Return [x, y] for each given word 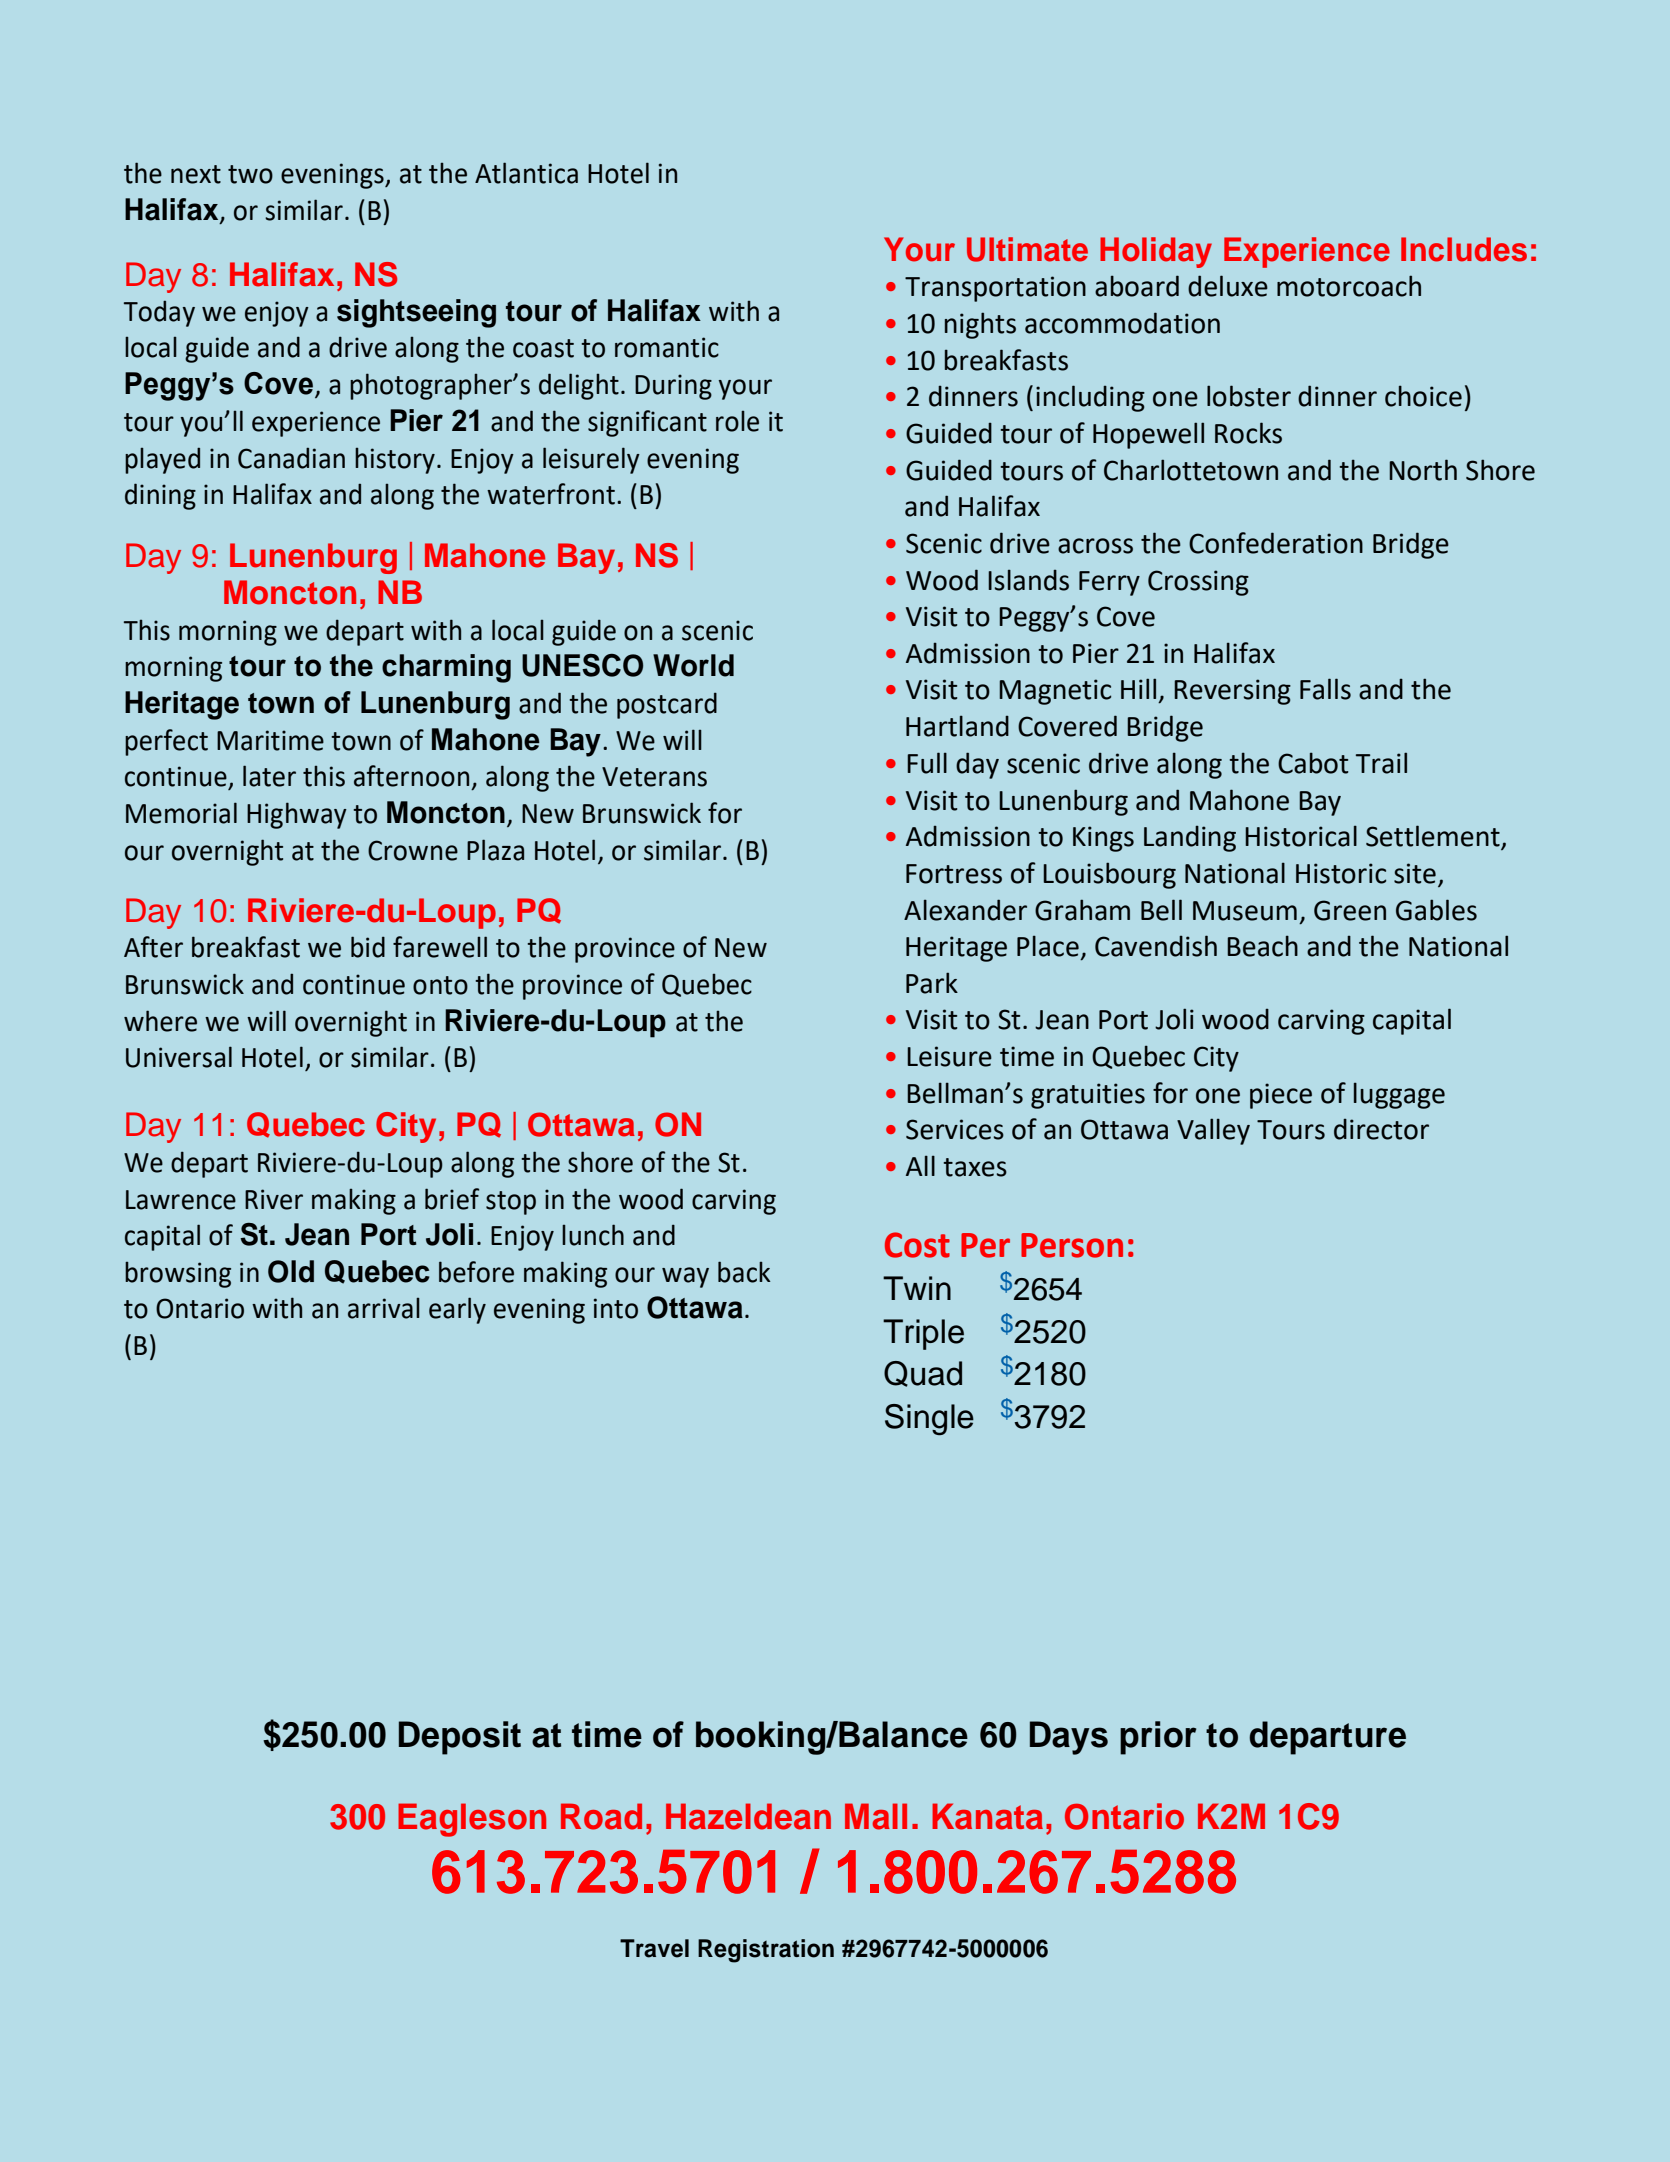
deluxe [1228, 286]
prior [1158, 1738]
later [269, 776]
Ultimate [1027, 249]
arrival [384, 1308]
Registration [766, 1951]
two [250, 174]
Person [1072, 1245]
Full [927, 763]
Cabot [1313, 763]
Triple [923, 1334]
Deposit [460, 1738]
